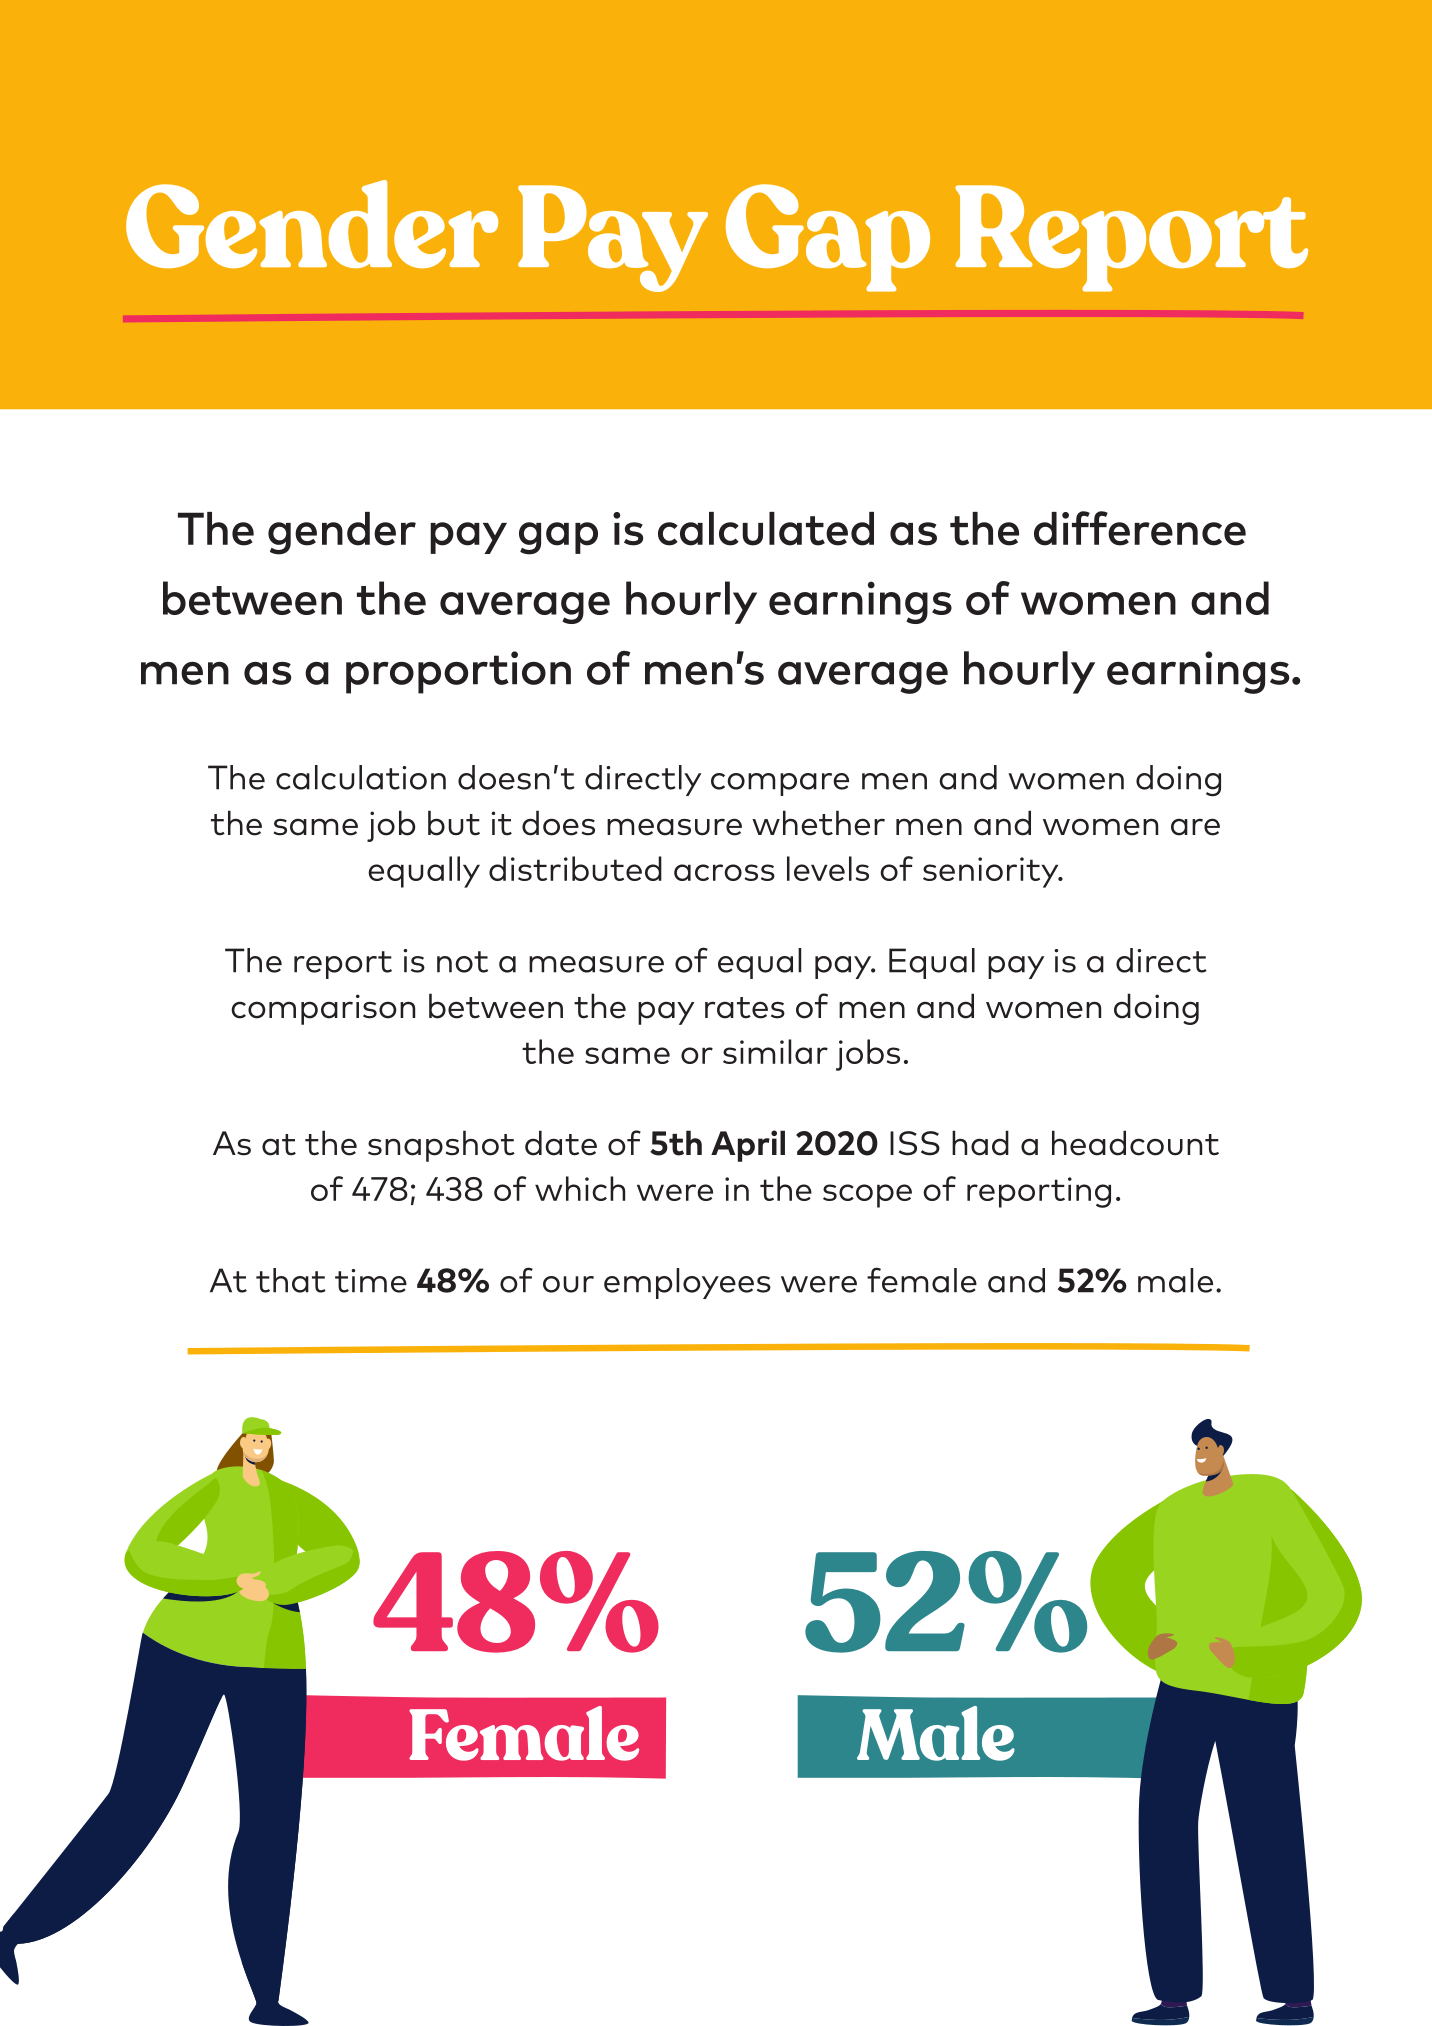 The image size is (1432, 2026). Describe the element at coordinates (867, 1196) in the image. I see `scope` at that location.
